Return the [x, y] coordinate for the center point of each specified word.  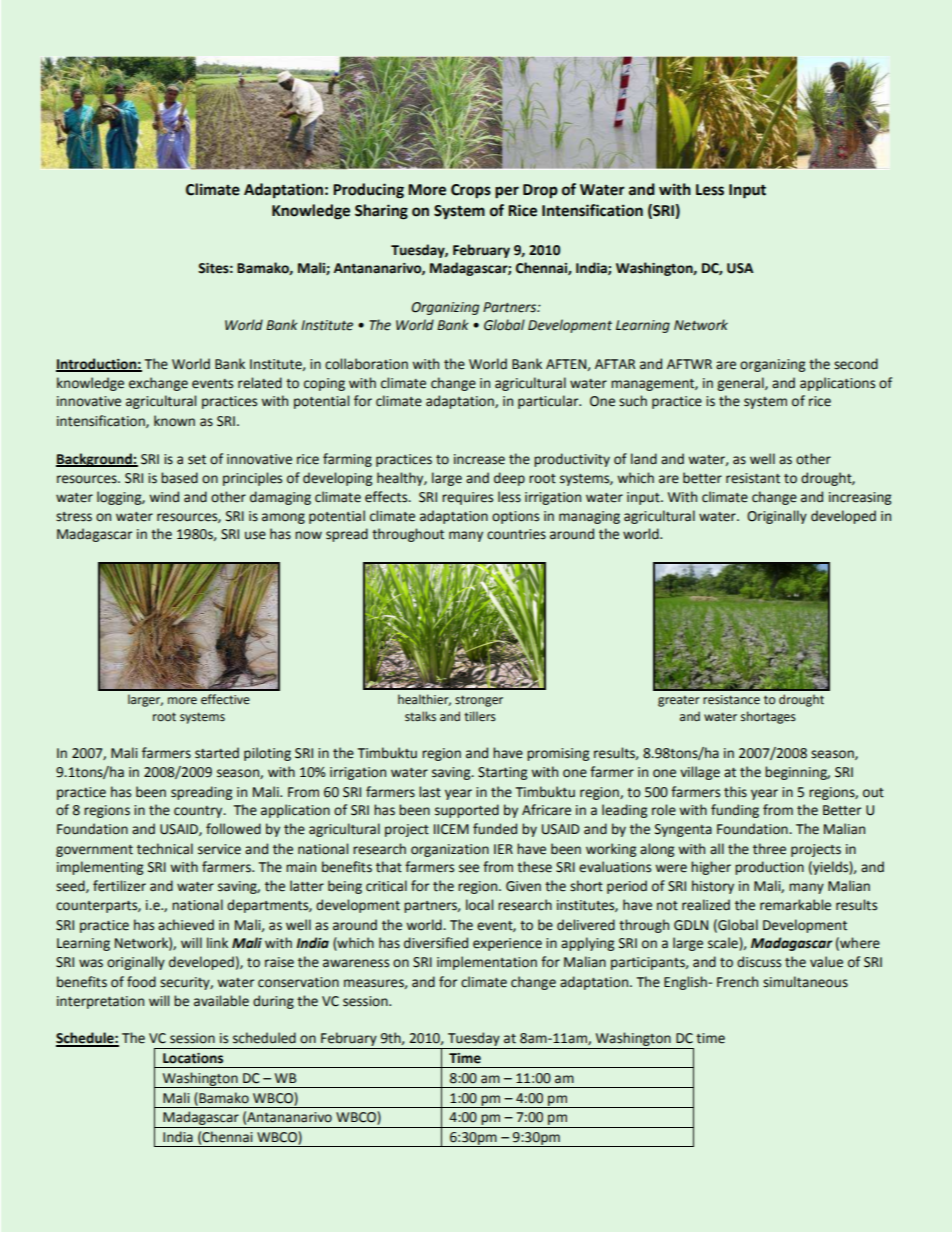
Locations [193, 1058]
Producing [368, 191]
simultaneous [805, 982]
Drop [540, 191]
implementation [487, 963]
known [174, 421]
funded [495, 829]
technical [165, 849]
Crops [471, 191]
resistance [731, 700]
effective [225, 699]
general [741, 384]
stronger [479, 701]
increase [479, 459]
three [769, 849]
